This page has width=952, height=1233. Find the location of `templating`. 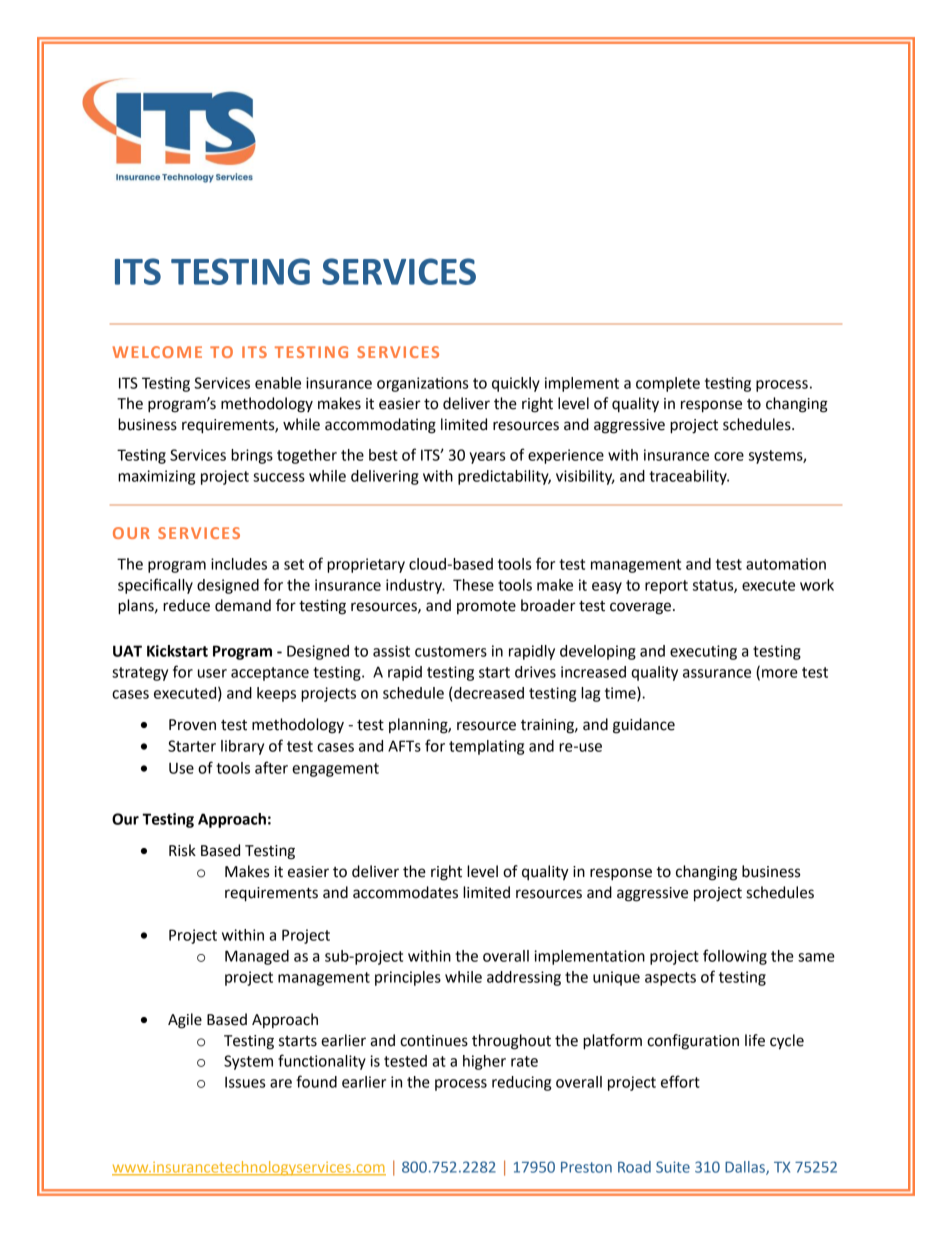

templating is located at coordinates (486, 747).
